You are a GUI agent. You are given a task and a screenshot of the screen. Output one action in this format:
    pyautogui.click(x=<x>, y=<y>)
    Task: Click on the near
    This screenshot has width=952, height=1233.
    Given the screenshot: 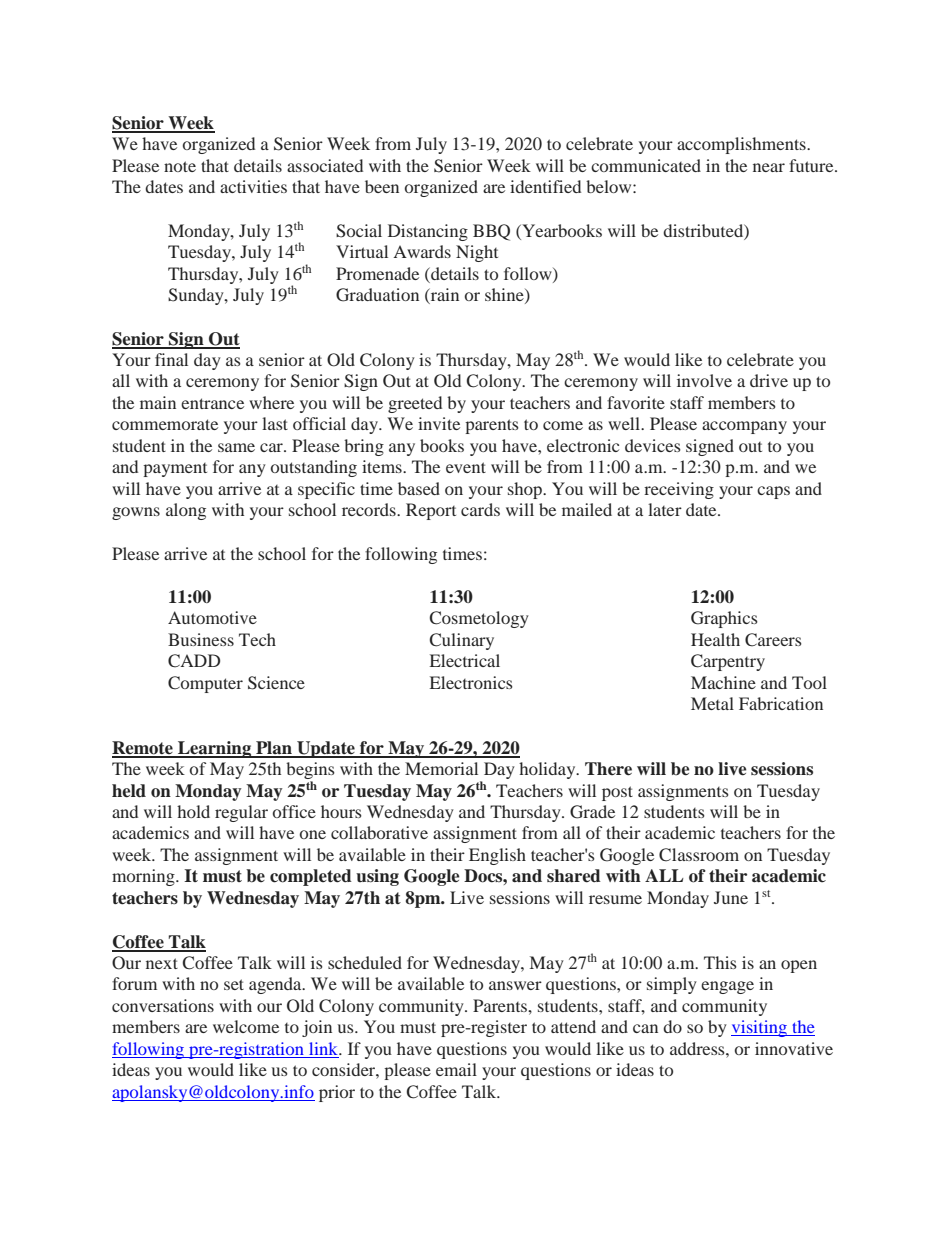 What is the action you would take?
    pyautogui.click(x=769, y=167)
